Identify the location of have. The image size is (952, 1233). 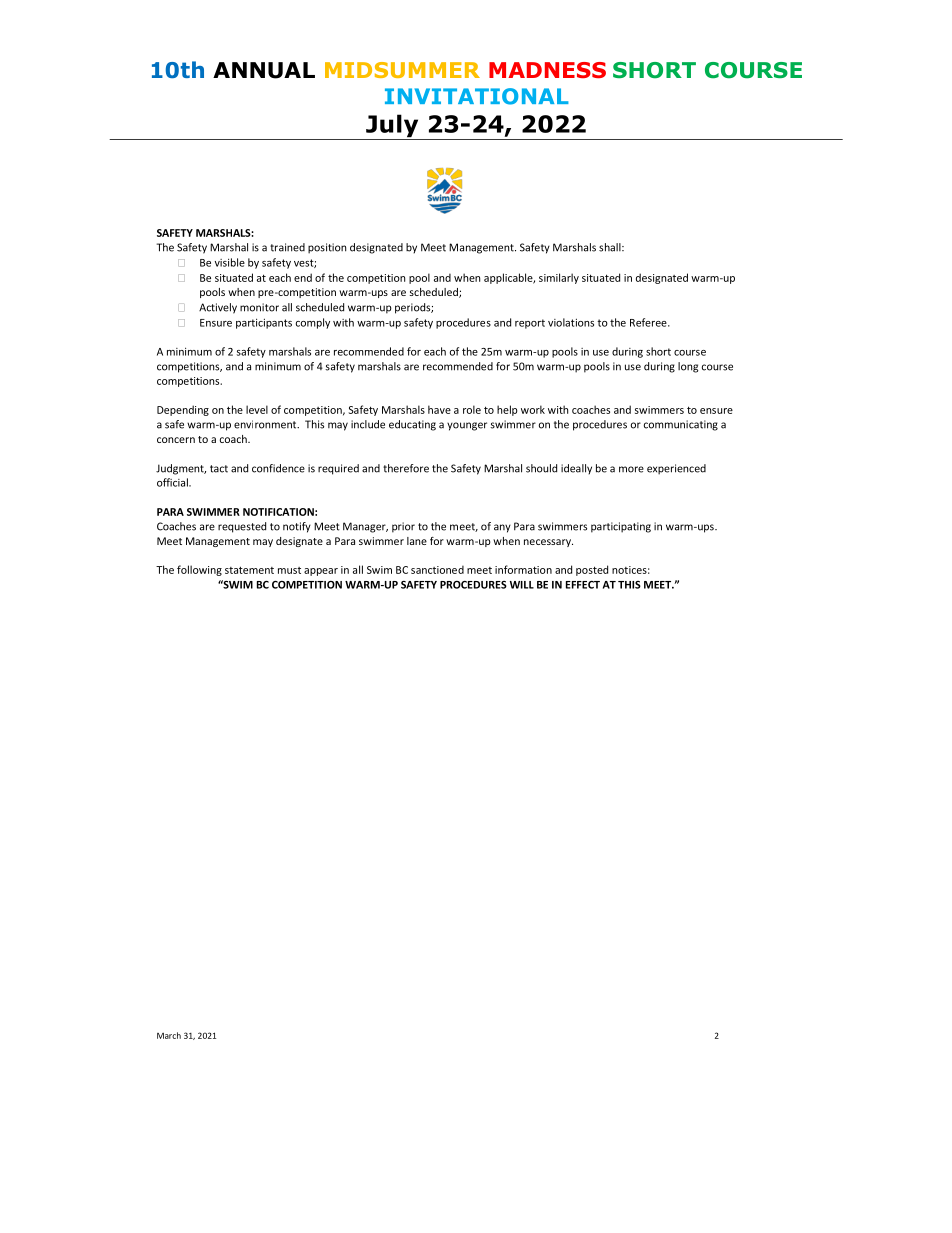
(439, 409).
